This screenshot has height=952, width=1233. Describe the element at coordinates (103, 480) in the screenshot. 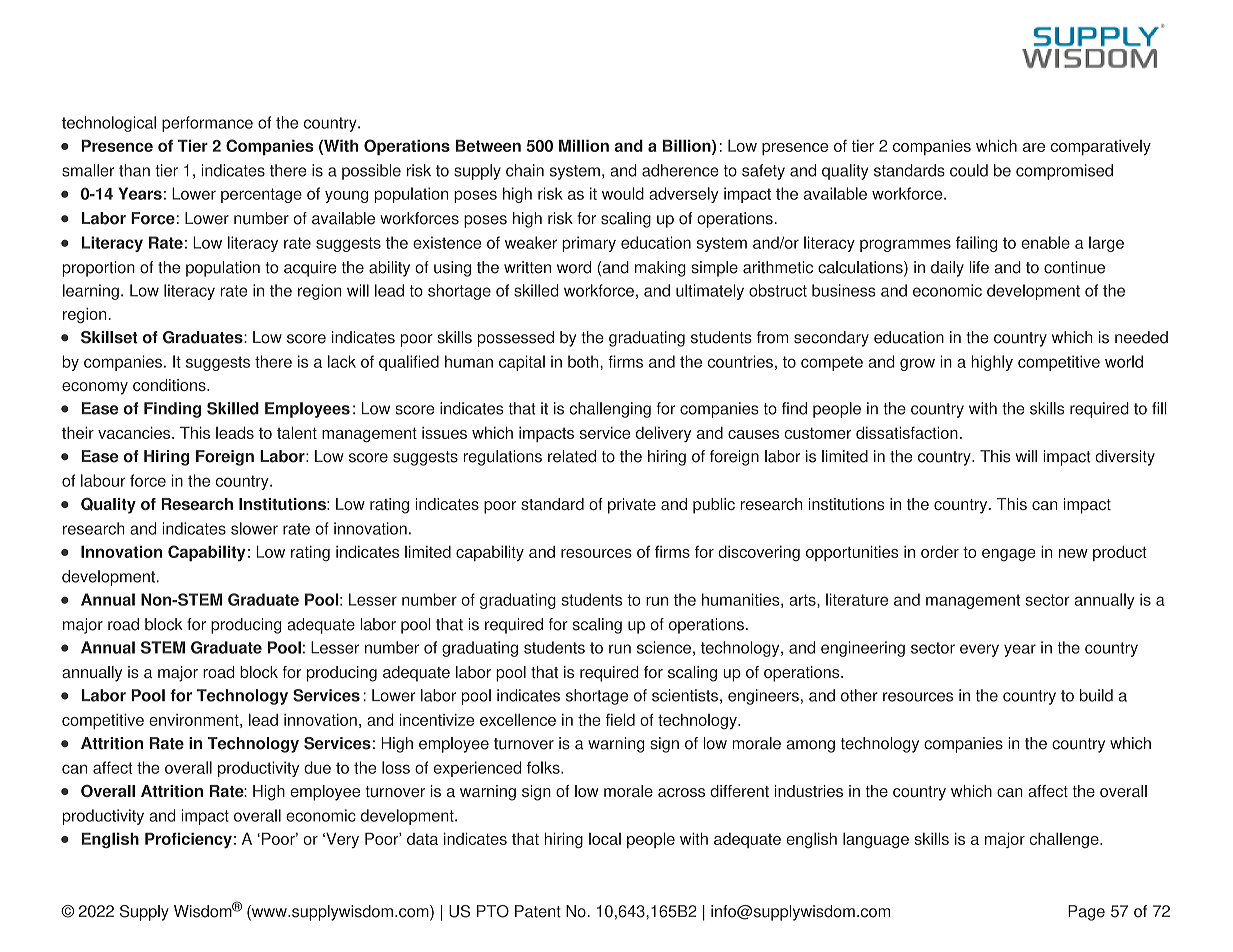

I see `labour` at that location.
